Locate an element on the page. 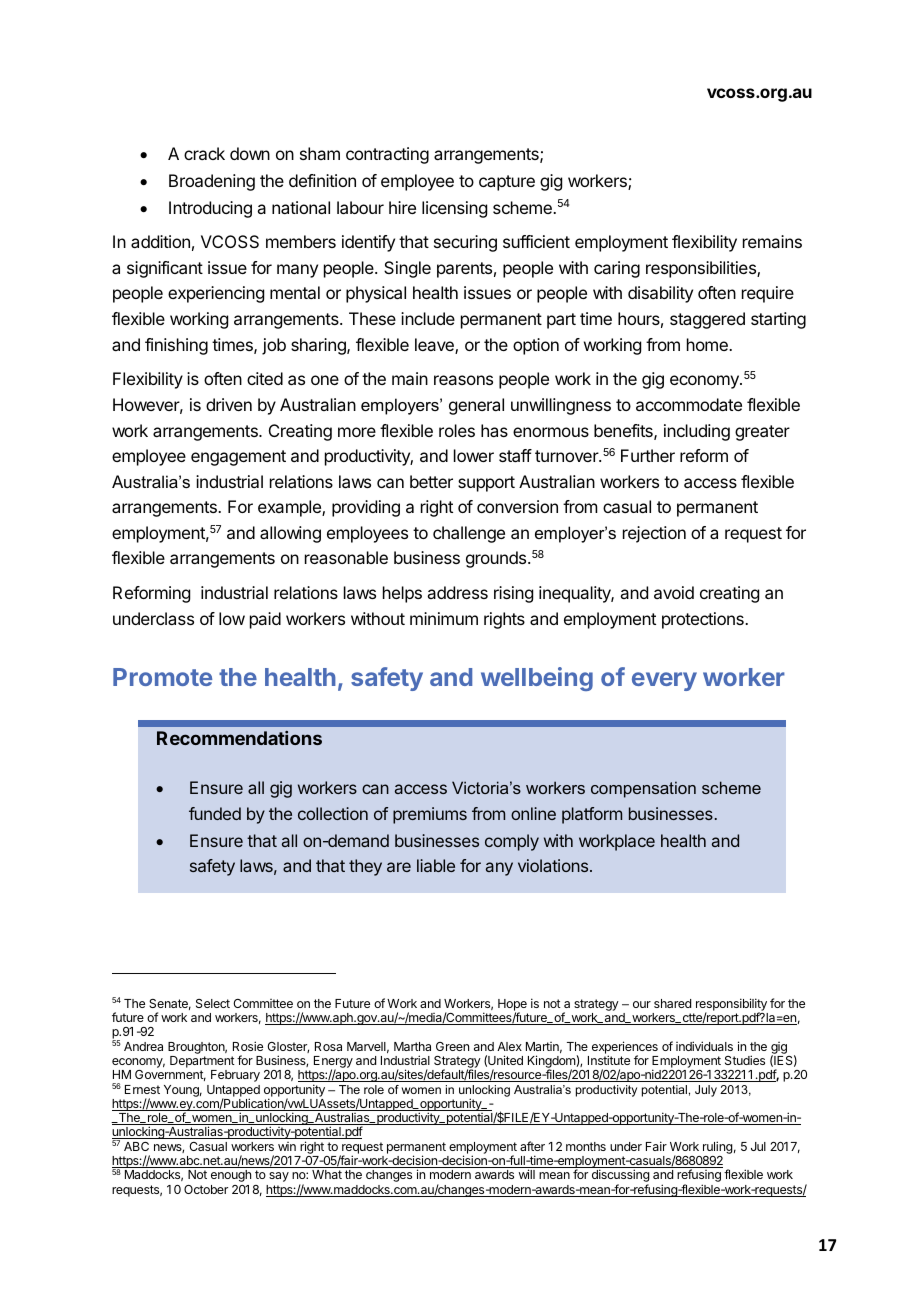 Image resolution: width=924 pixels, height=1309 pixels. engagement is located at coordinates (238, 458).
